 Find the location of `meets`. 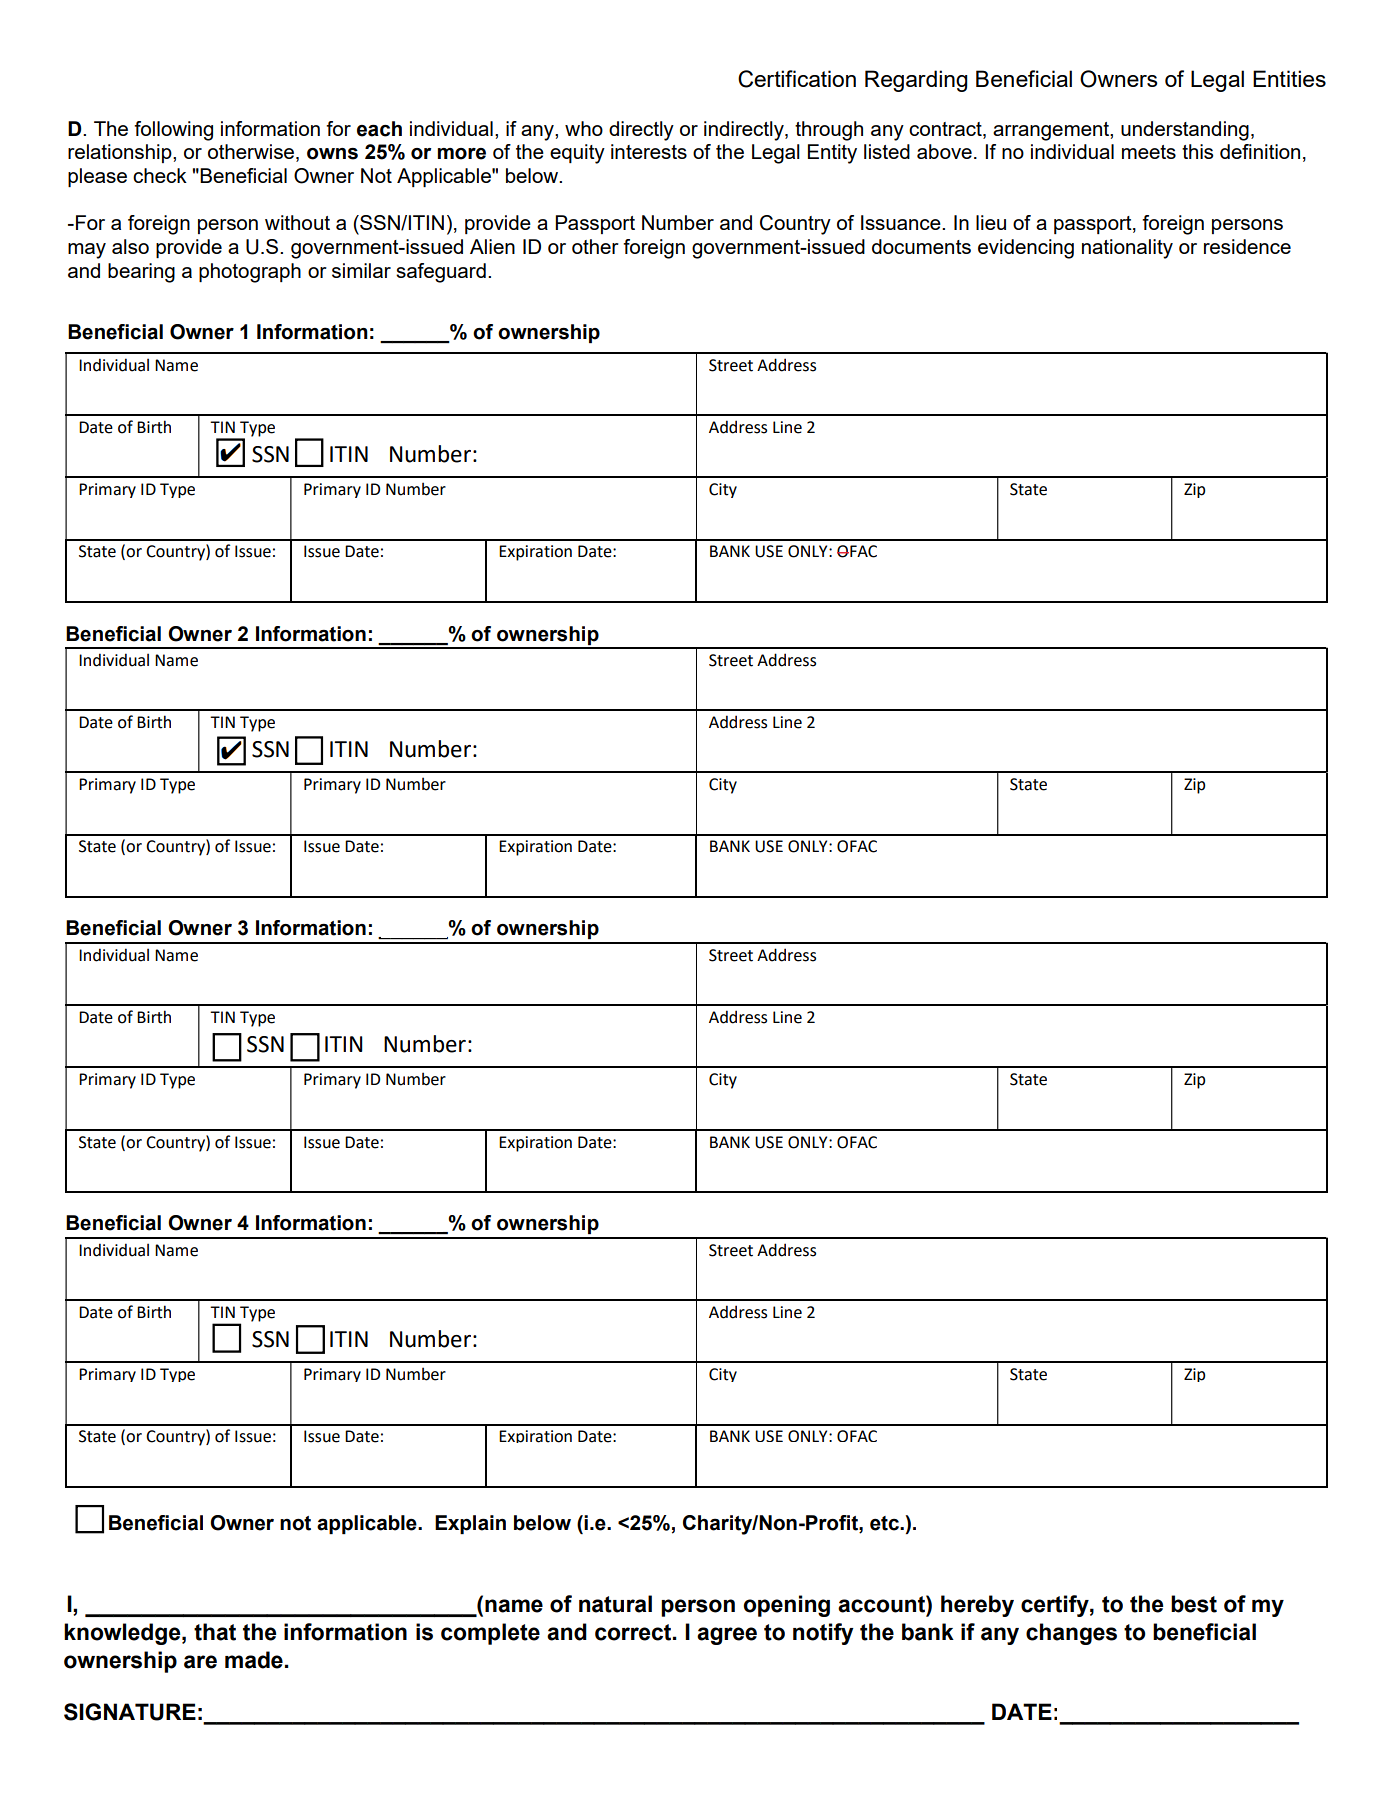

meets is located at coordinates (1149, 152).
